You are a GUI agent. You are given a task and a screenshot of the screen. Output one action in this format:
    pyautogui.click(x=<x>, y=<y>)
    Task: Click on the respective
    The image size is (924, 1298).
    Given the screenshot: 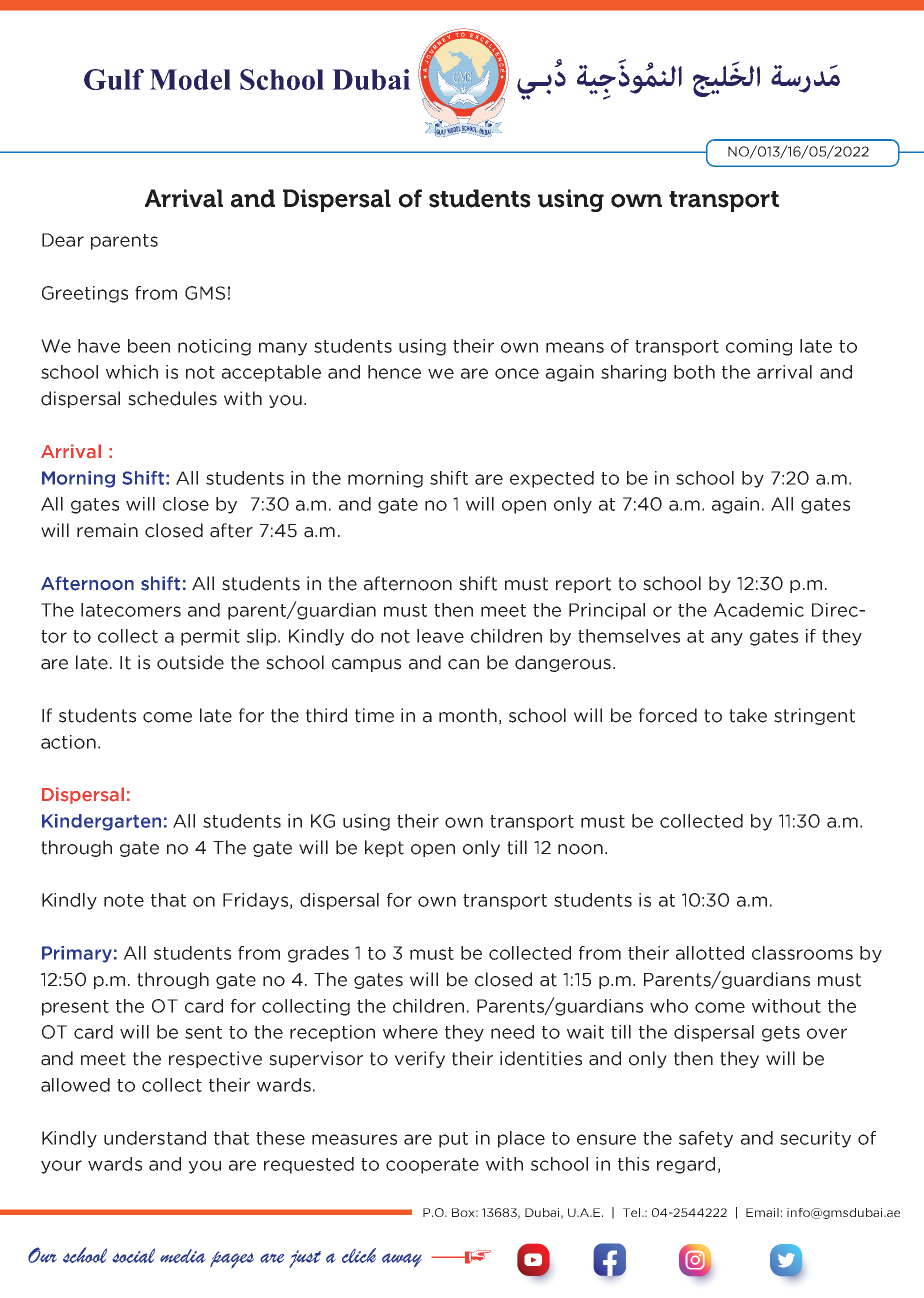 What is the action you would take?
    pyautogui.click(x=215, y=1059)
